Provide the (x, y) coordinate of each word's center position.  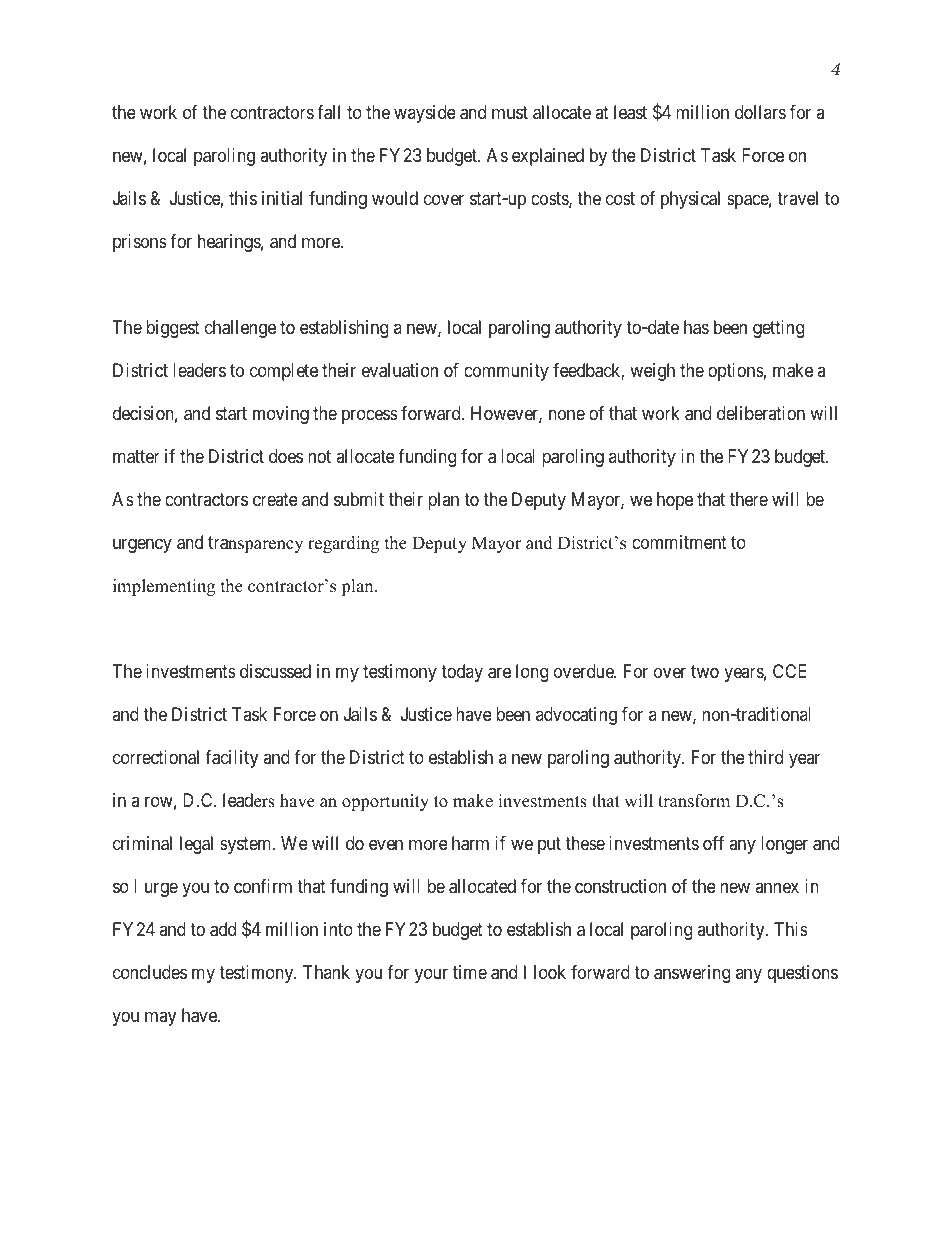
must (510, 113)
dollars (760, 112)
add (223, 929)
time (470, 972)
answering (692, 974)
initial (282, 198)
